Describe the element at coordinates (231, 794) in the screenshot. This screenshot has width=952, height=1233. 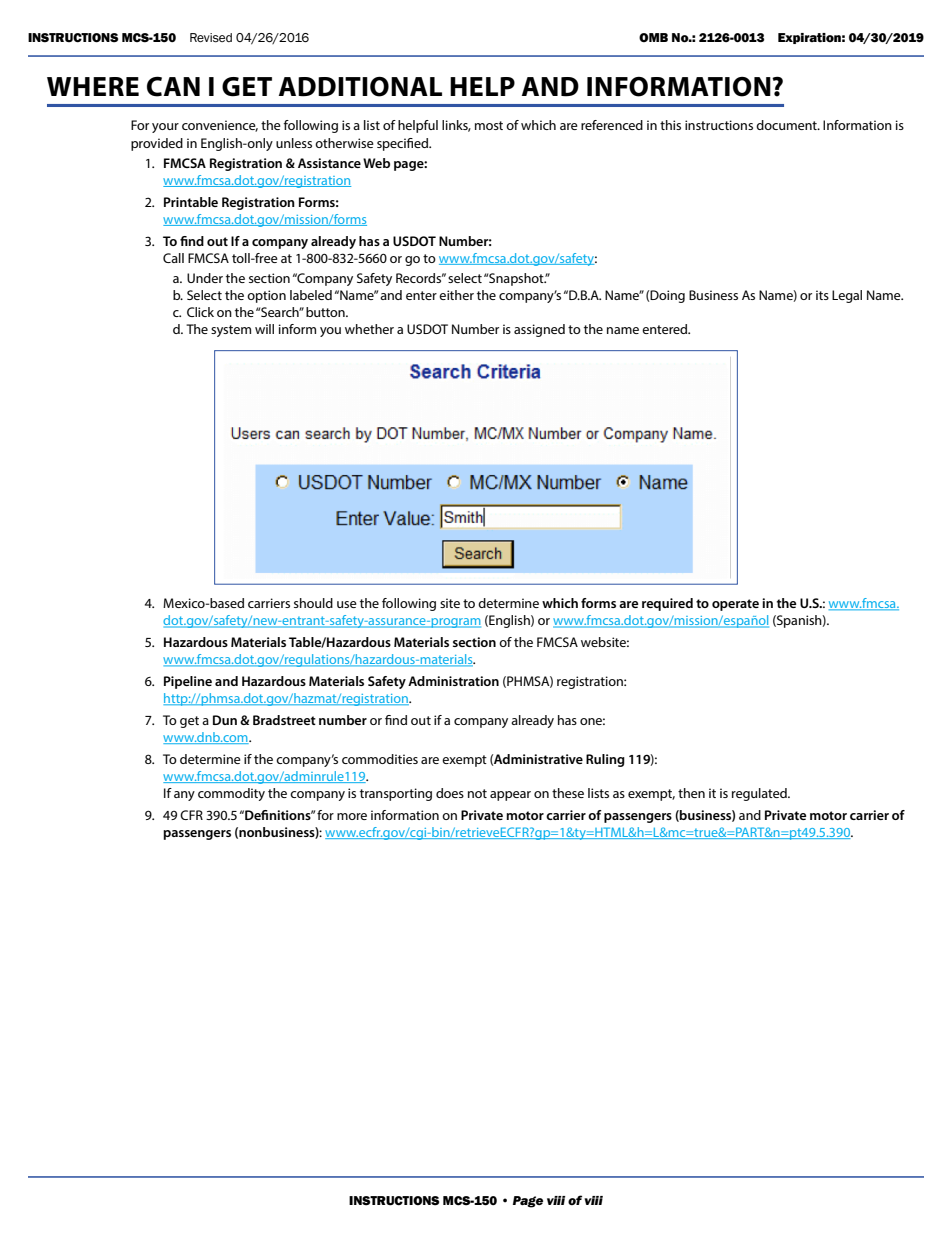
I see `commodity` at that location.
